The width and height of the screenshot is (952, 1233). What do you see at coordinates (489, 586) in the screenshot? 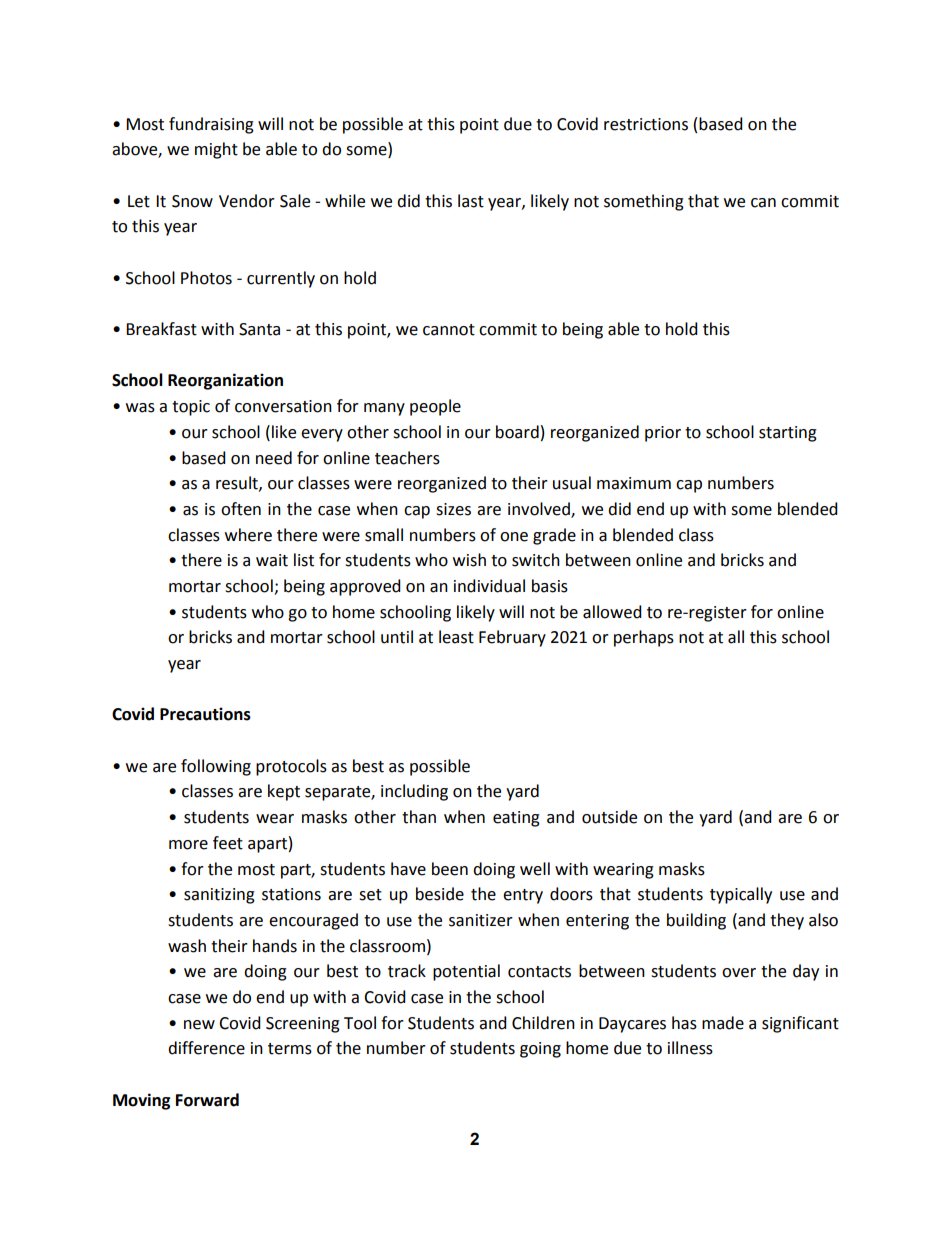
I see `individual` at bounding box center [489, 586].
